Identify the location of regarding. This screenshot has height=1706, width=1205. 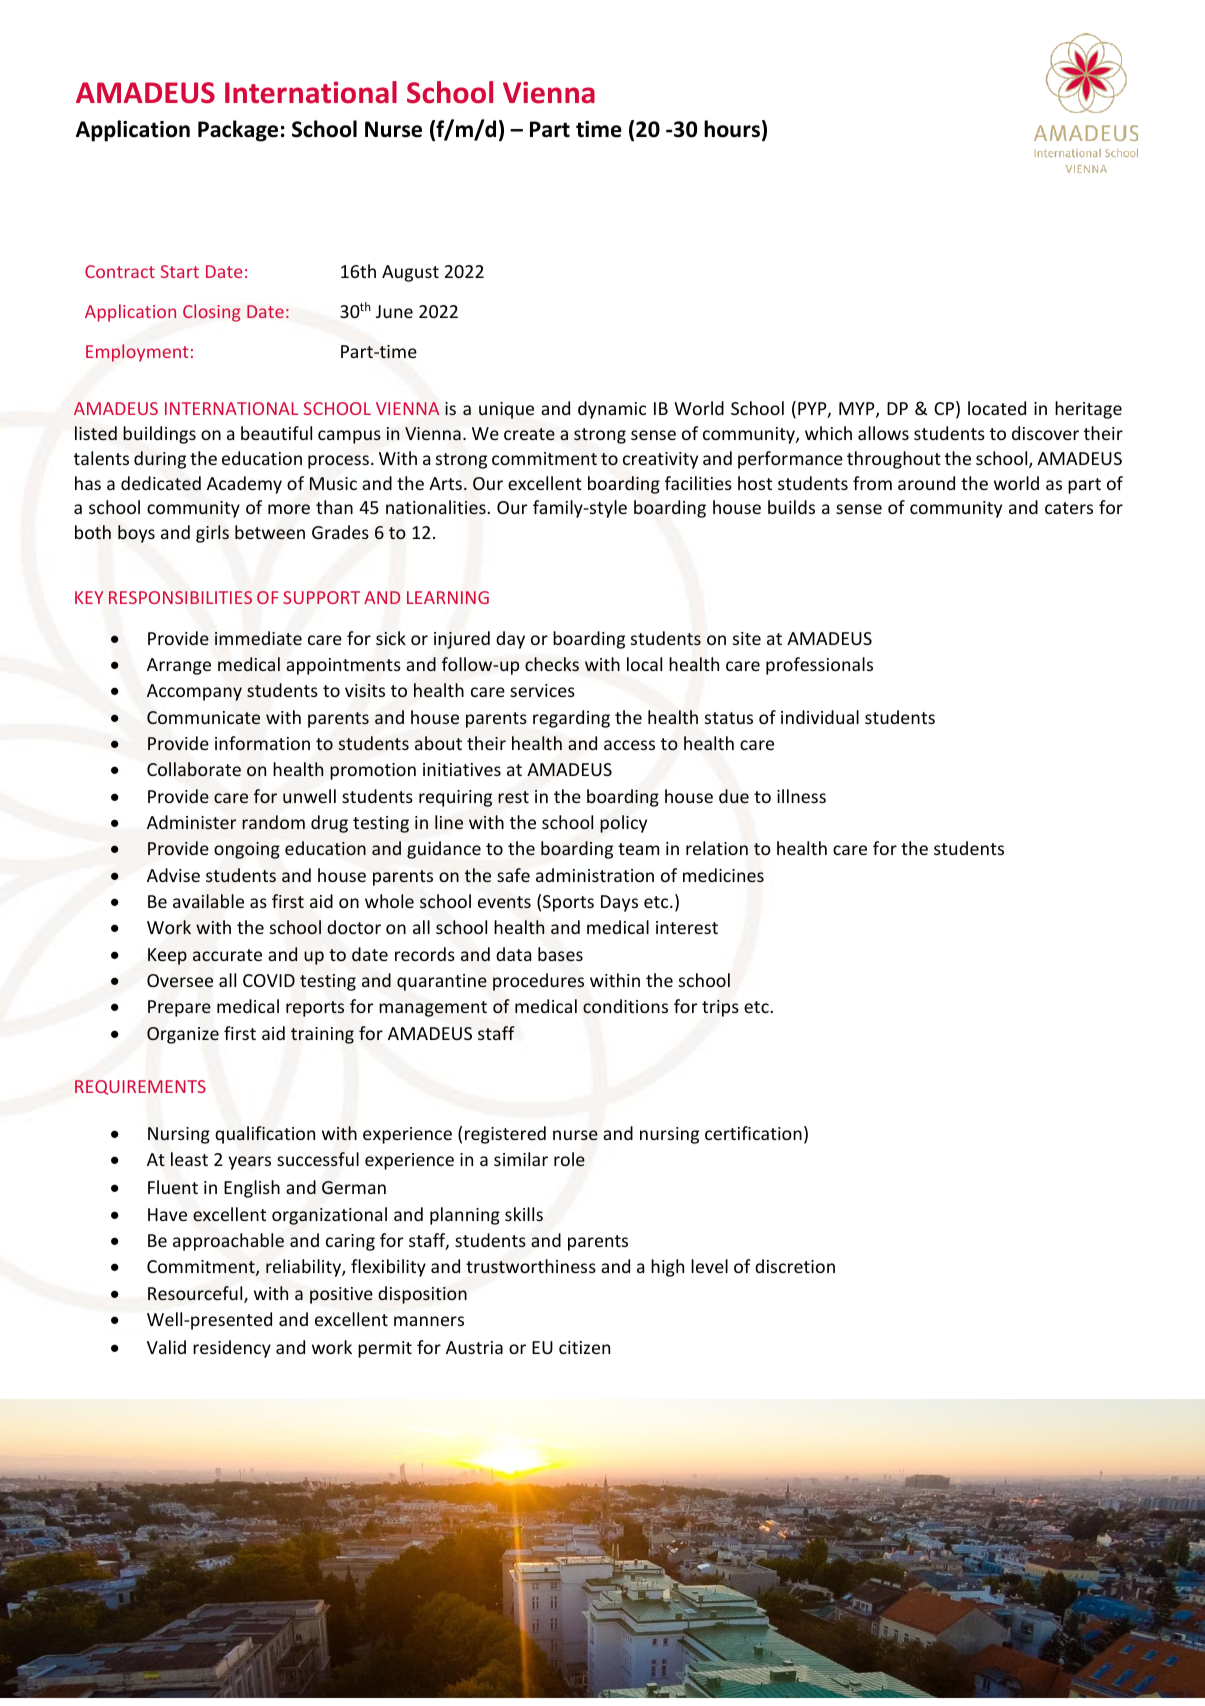
(571, 719).
